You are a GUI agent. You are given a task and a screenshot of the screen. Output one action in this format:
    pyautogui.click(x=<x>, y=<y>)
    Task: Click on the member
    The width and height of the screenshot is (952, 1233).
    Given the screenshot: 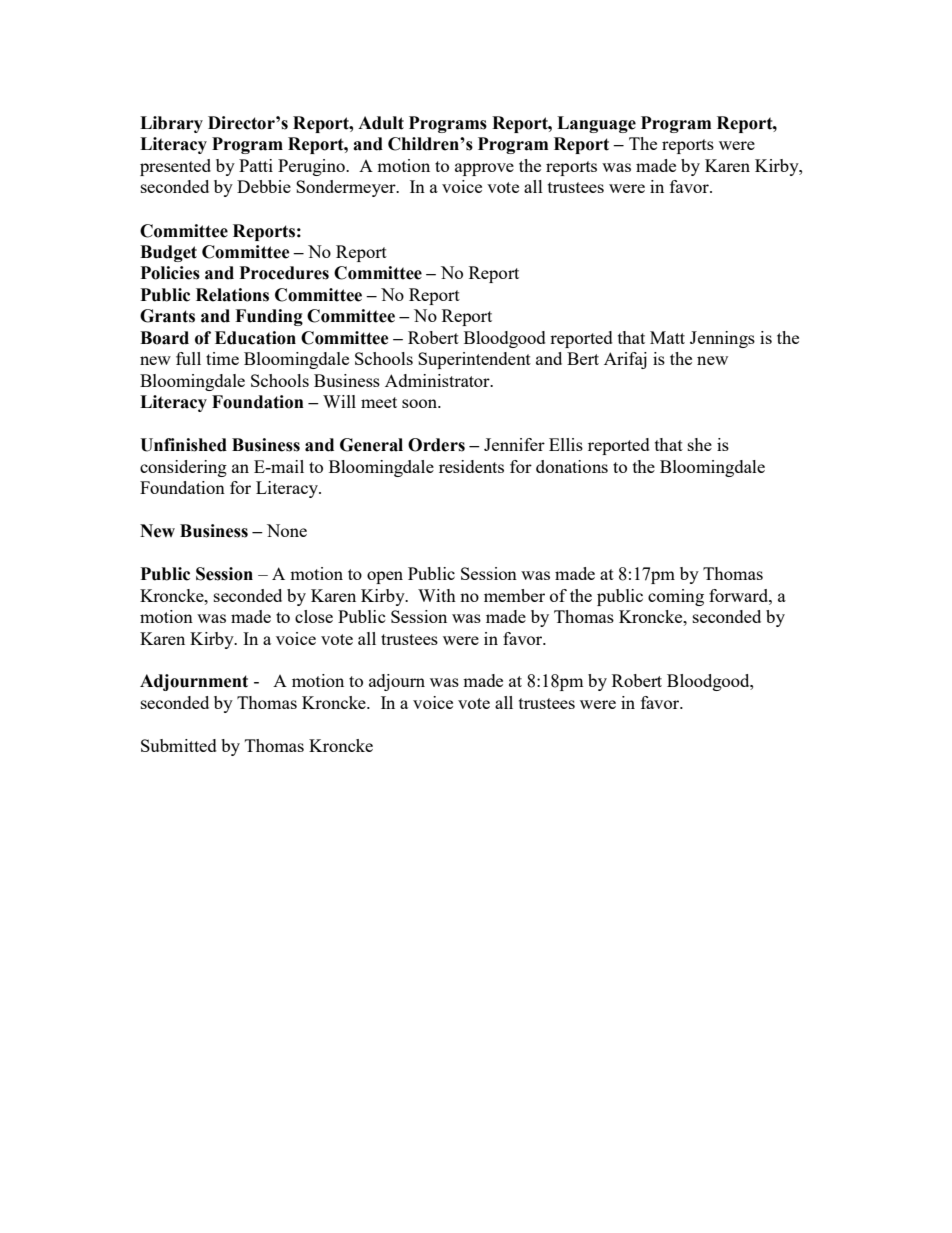 What is the action you would take?
    pyautogui.click(x=514, y=595)
